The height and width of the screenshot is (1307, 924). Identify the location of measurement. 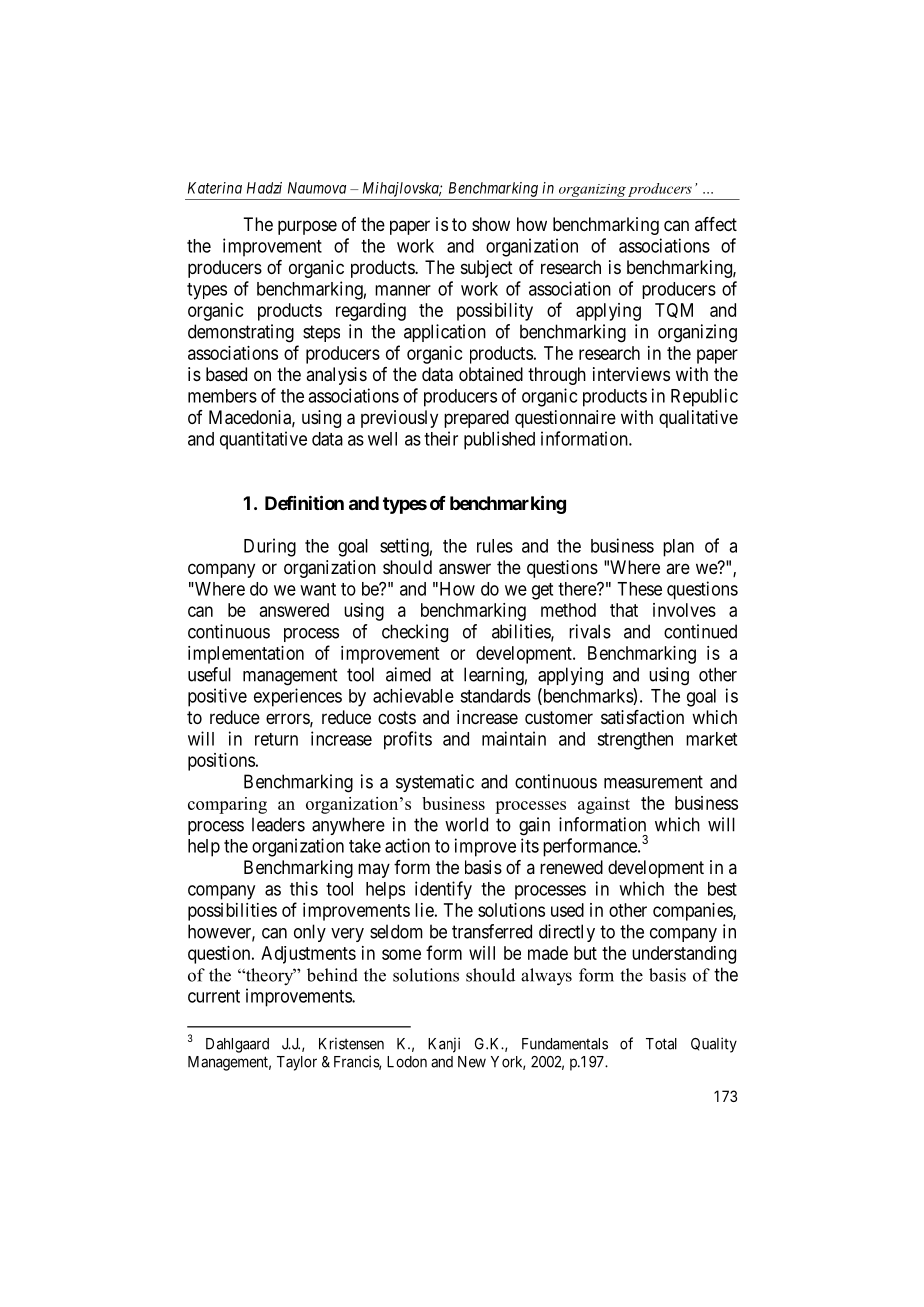
(653, 782).
